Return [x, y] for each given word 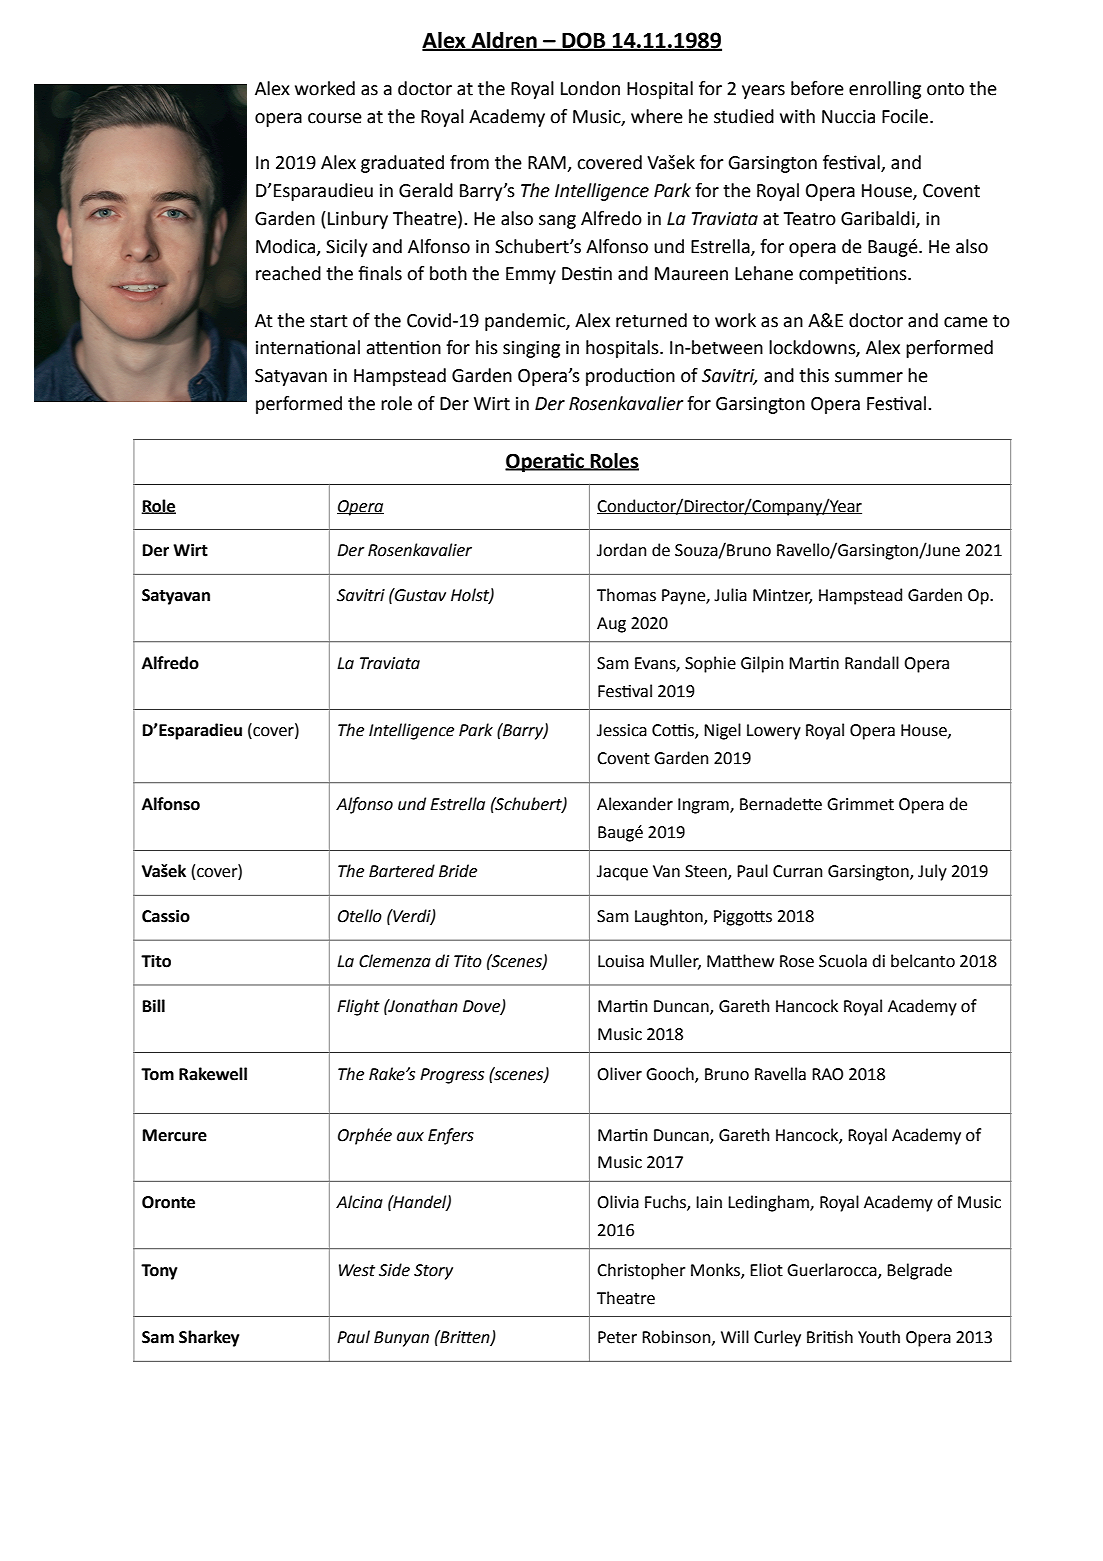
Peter [617, 1337]
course [335, 118]
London [590, 88]
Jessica [622, 730]
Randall [872, 663]
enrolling [885, 90]
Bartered [402, 871]
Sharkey [209, 1338]
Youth [879, 1337]
